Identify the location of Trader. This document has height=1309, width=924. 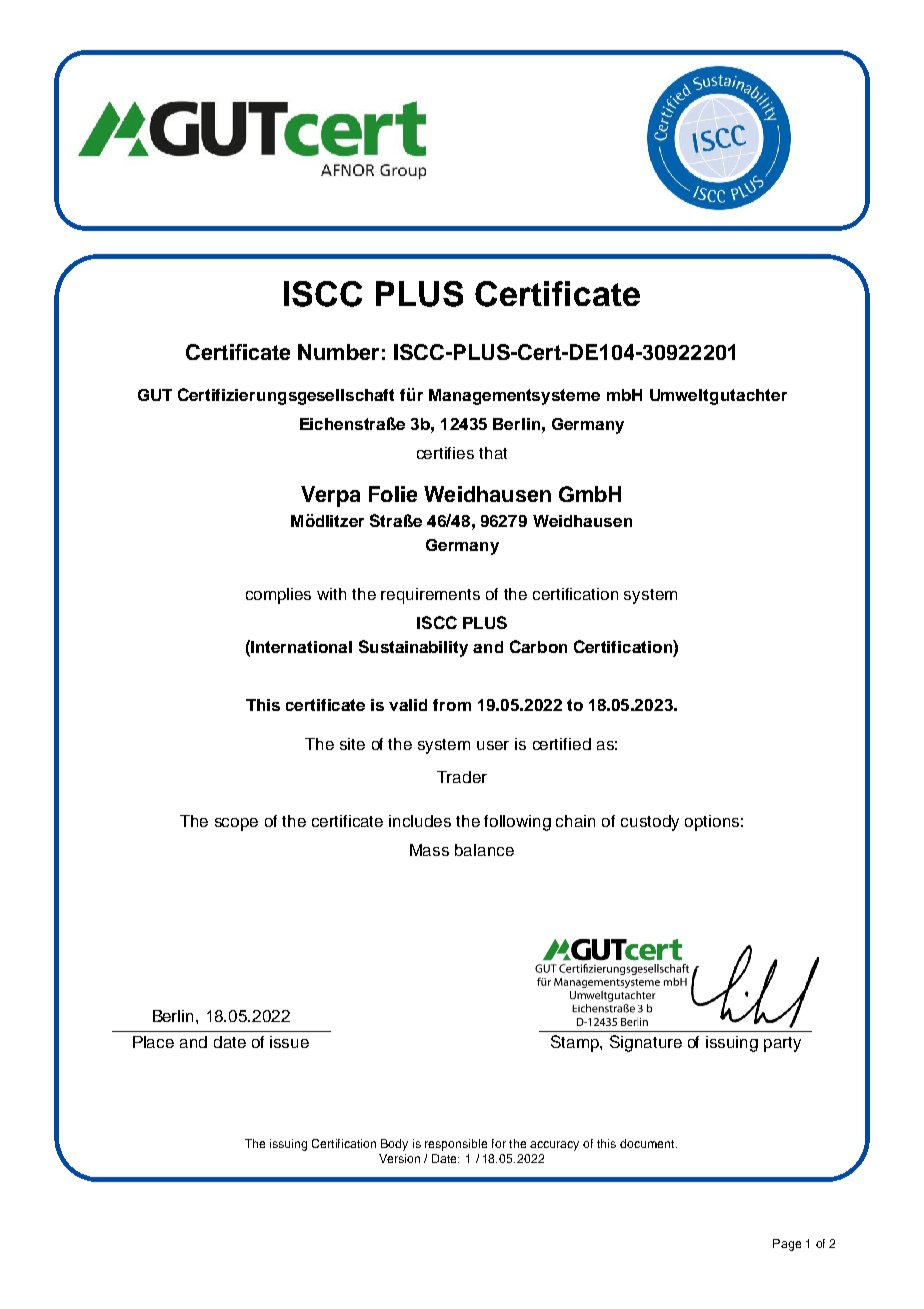
(462, 777).
